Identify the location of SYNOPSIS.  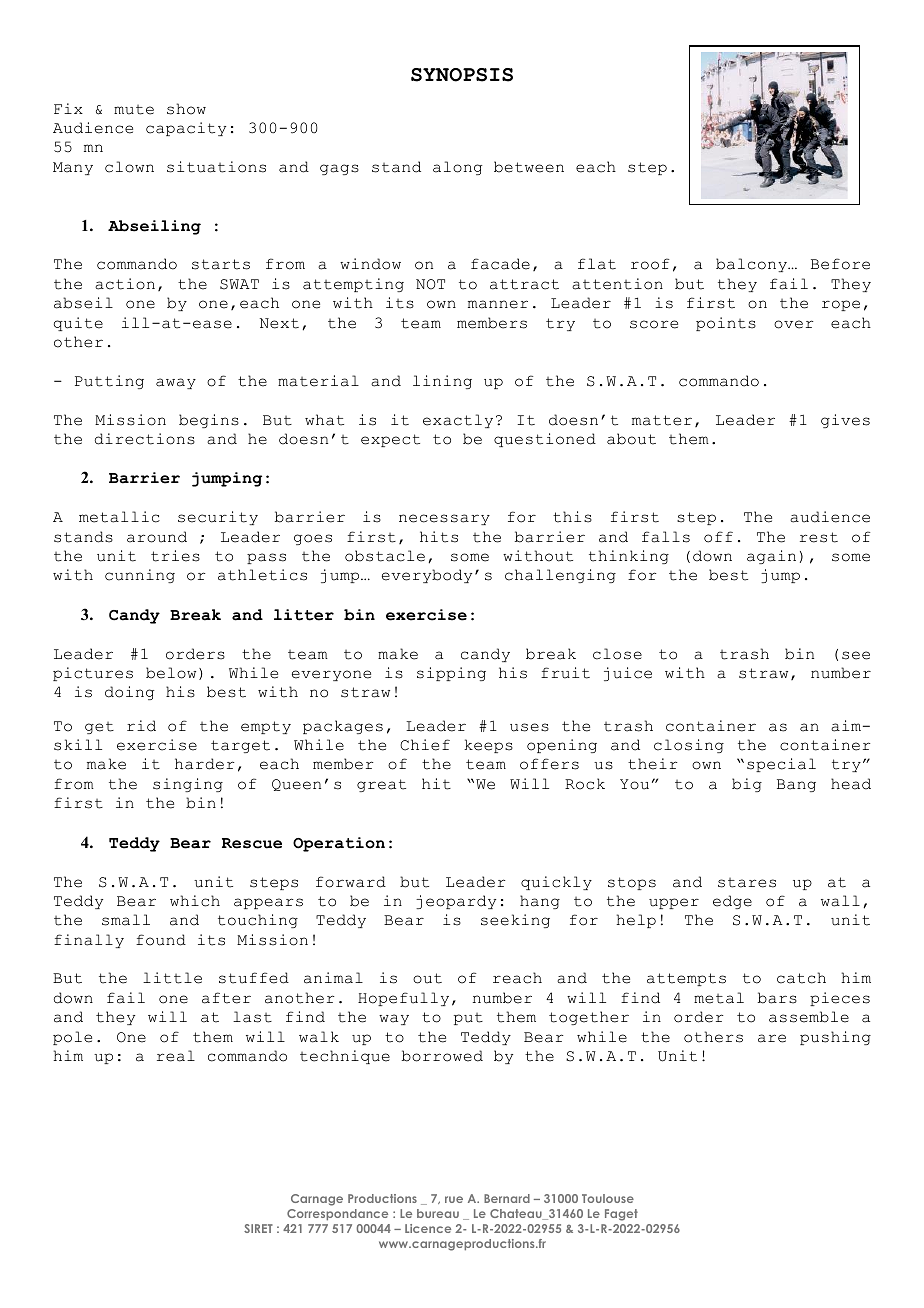
(462, 75).
